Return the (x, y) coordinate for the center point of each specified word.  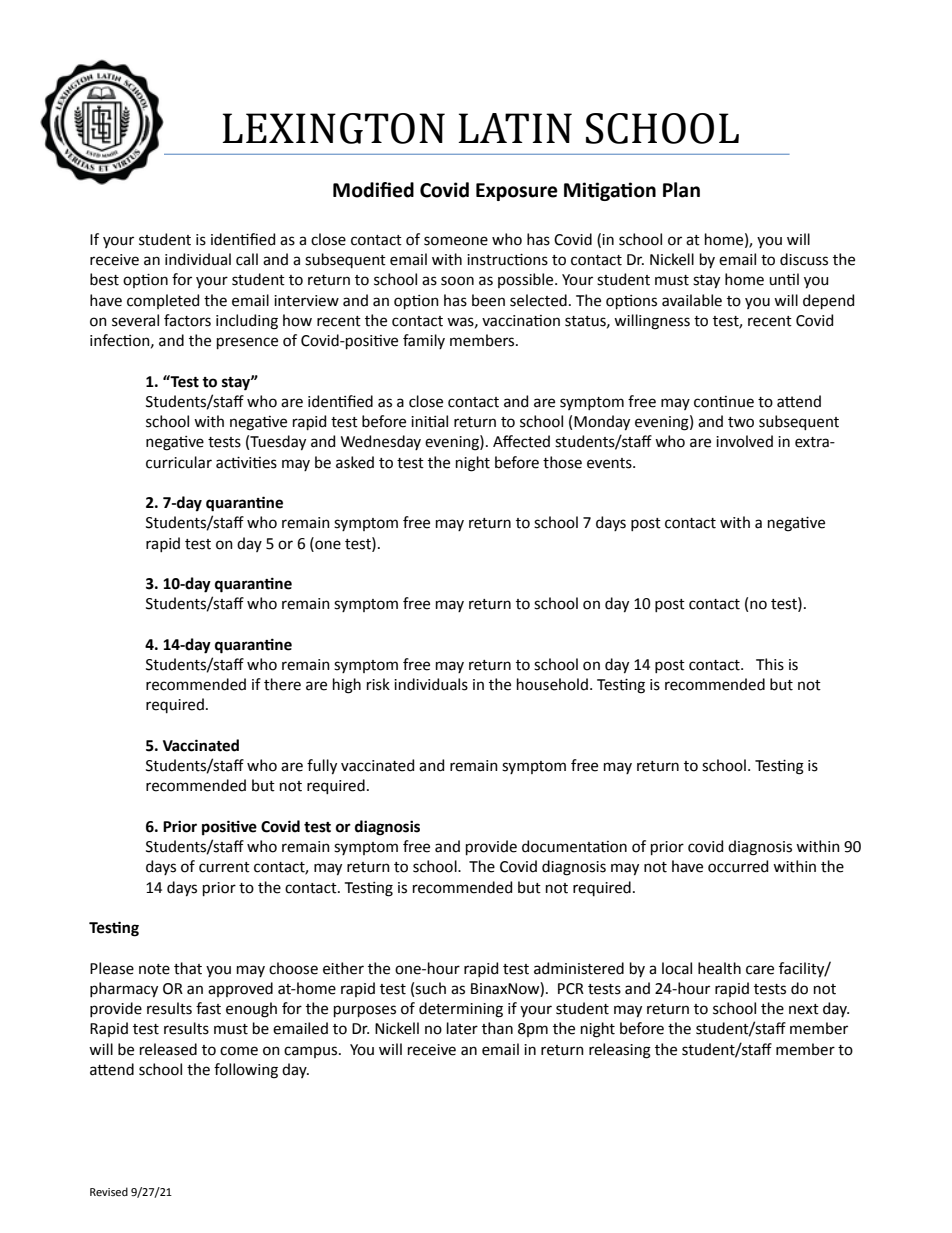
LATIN (515, 128)
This (770, 664)
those (562, 462)
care (760, 970)
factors (187, 320)
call (247, 259)
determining (461, 1010)
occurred (738, 866)
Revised (109, 1191)
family (424, 341)
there (282, 684)
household (552, 684)
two (741, 422)
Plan (681, 190)
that (188, 968)
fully (322, 767)
